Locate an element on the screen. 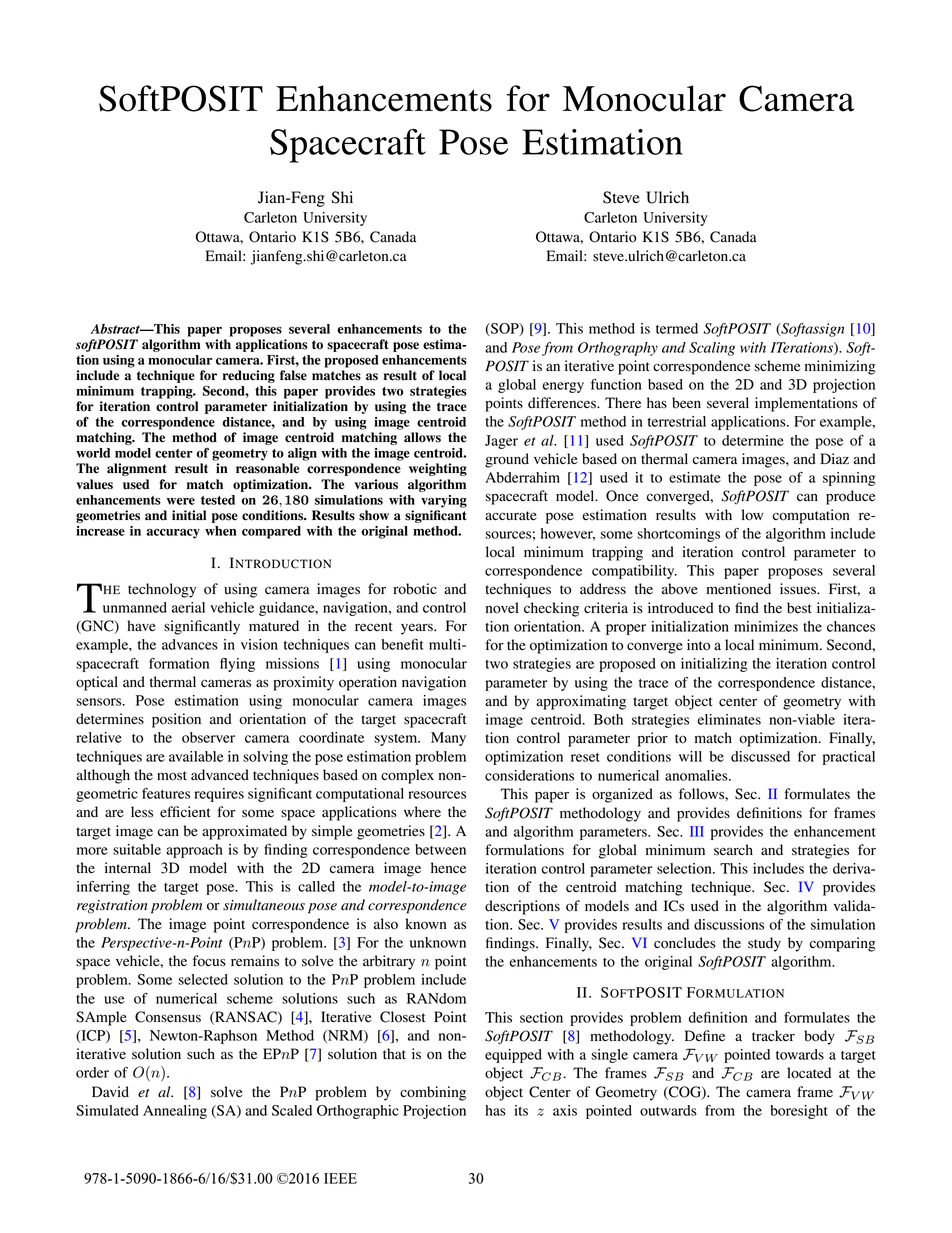 The height and width of the screenshot is (1233, 952). minimizes is located at coordinates (766, 626).
